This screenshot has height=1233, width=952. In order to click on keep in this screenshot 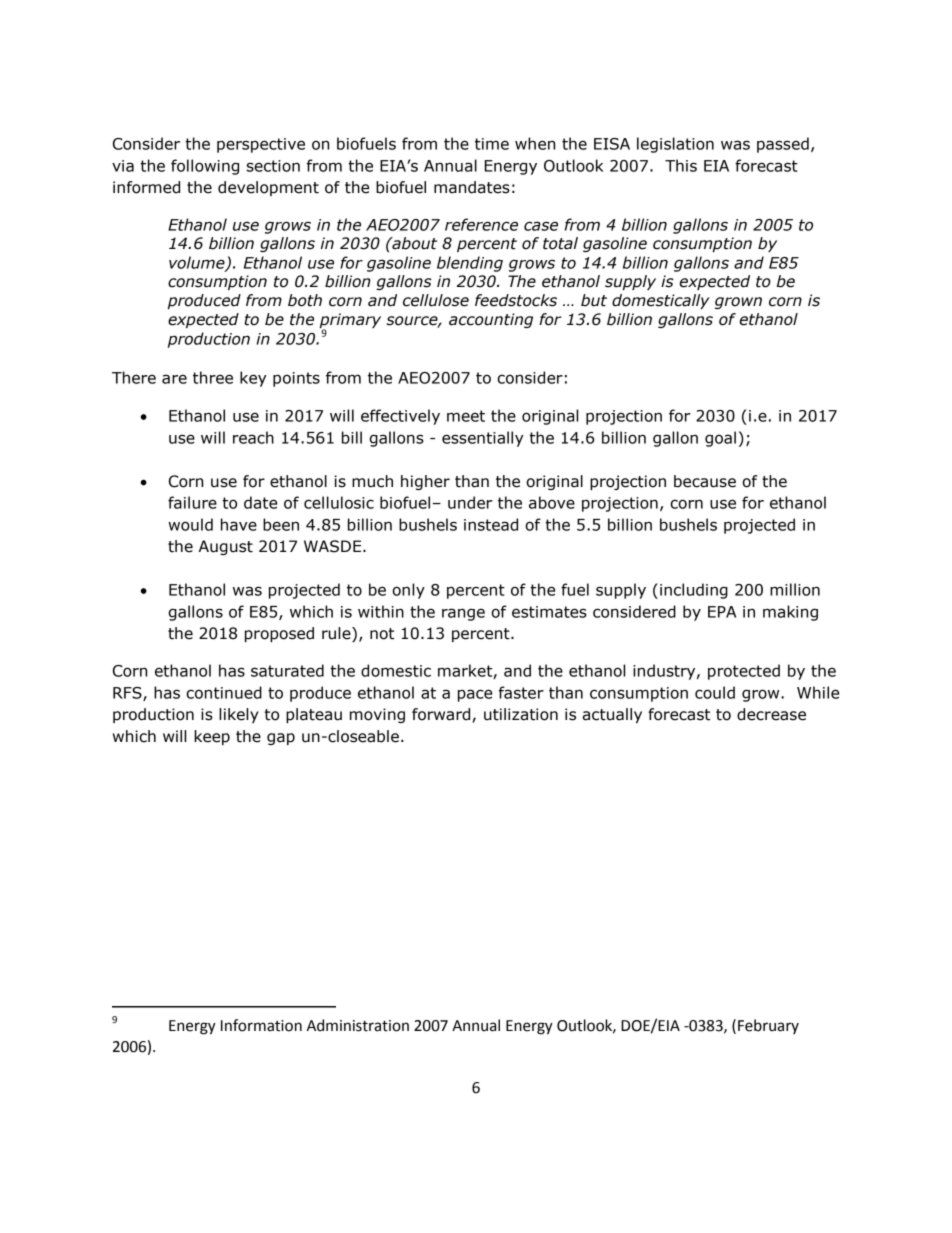, I will do `click(212, 737)`.
